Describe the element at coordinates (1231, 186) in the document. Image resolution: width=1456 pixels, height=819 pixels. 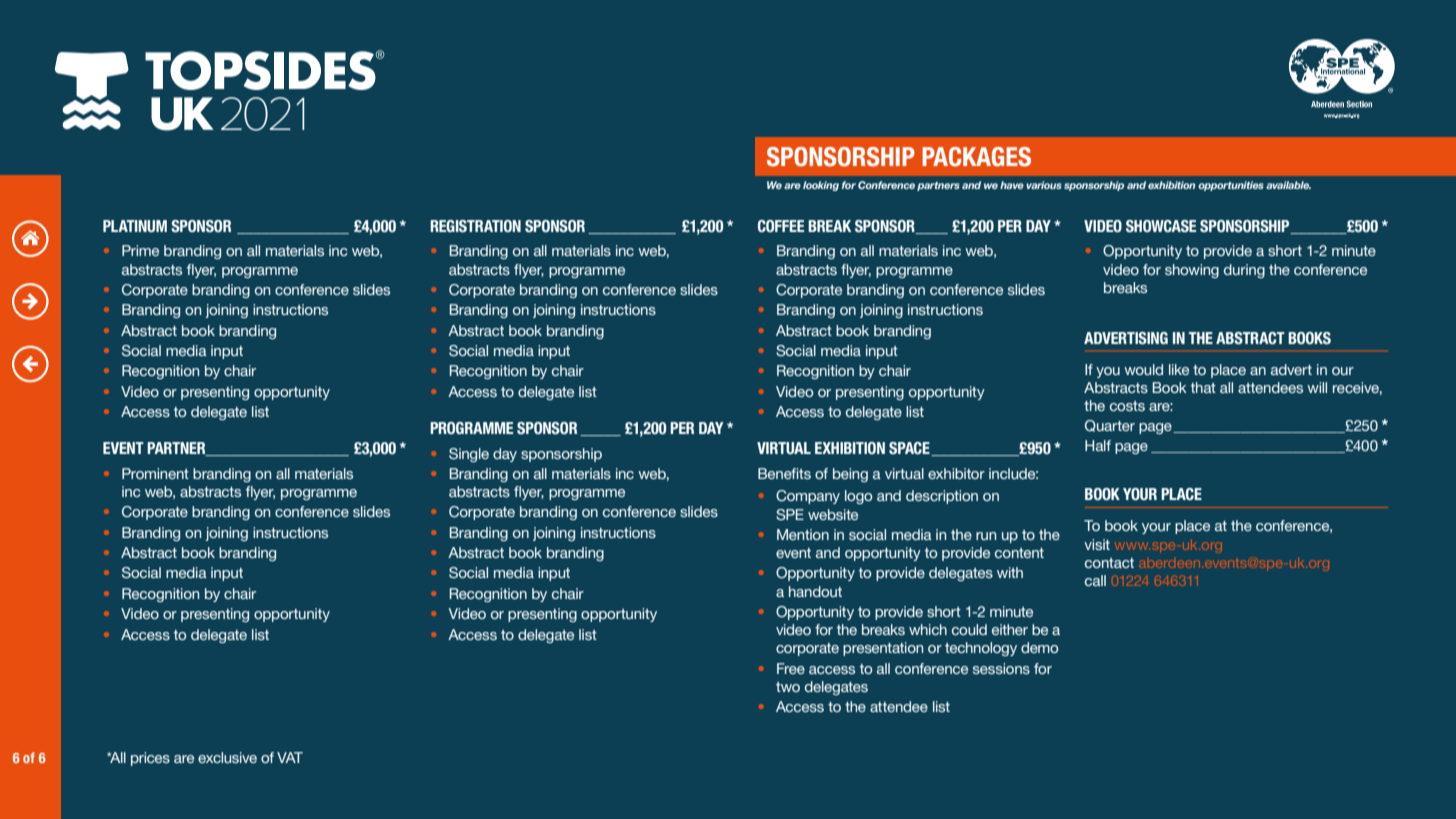
I see `opportunities` at that location.
